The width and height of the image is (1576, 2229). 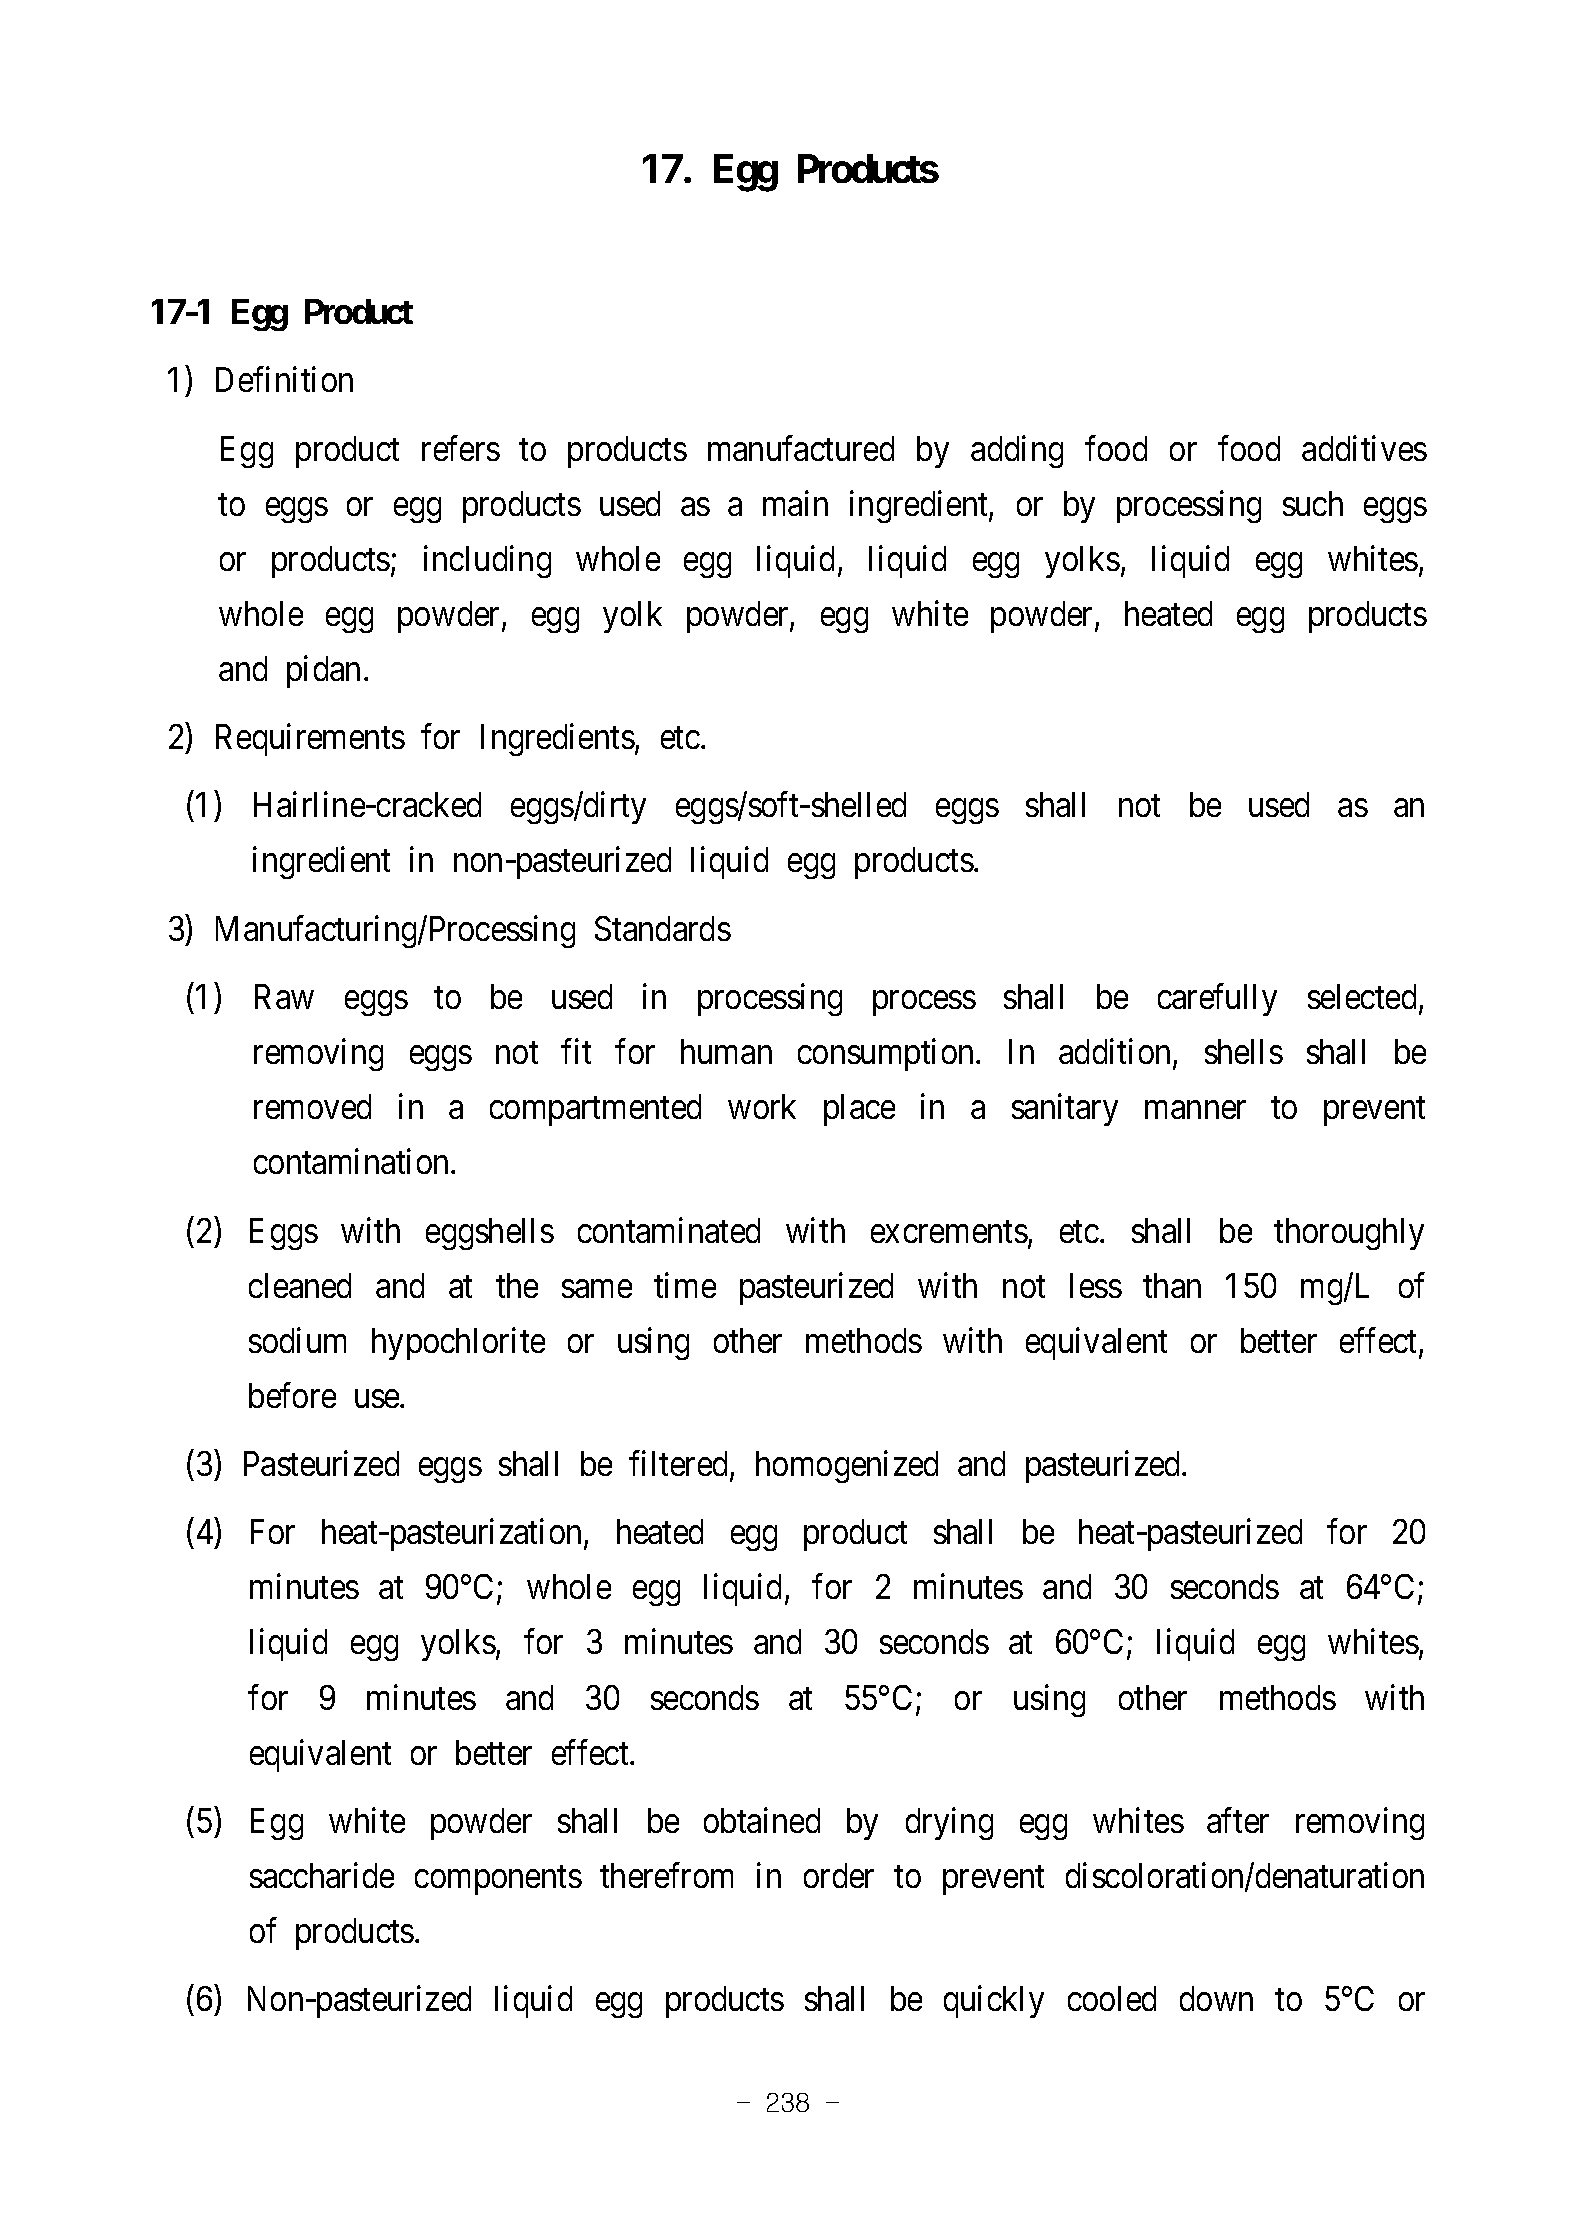 What do you see at coordinates (839, 1875) in the image?
I see `order` at bounding box center [839, 1875].
